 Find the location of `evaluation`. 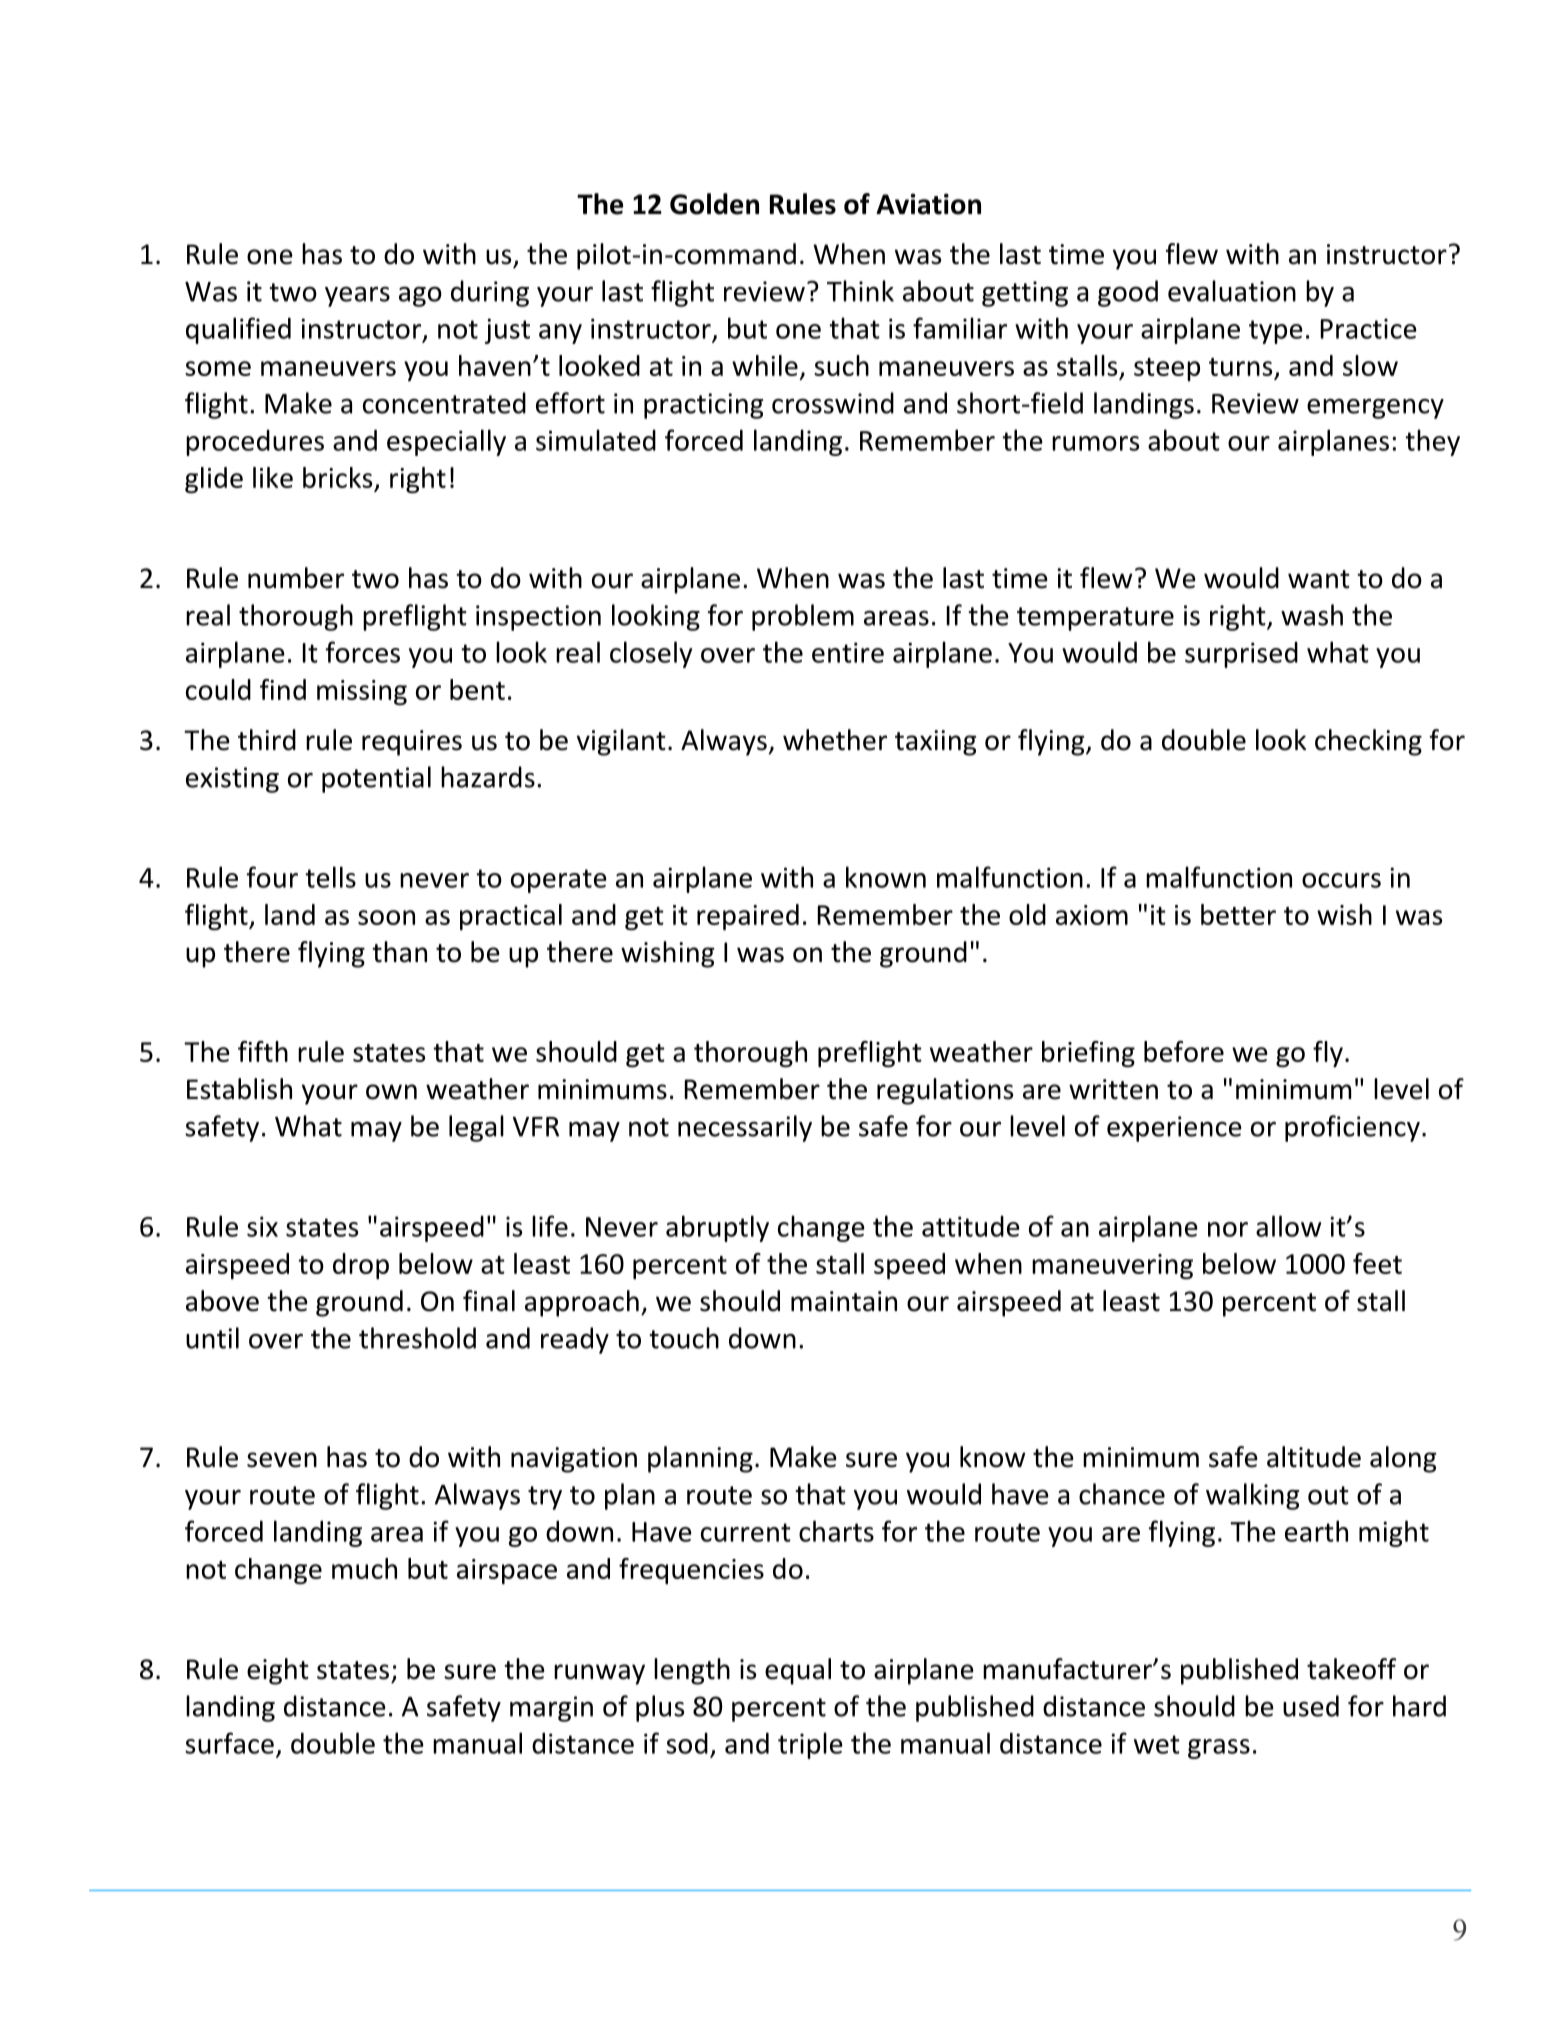

evaluation is located at coordinates (1232, 291).
